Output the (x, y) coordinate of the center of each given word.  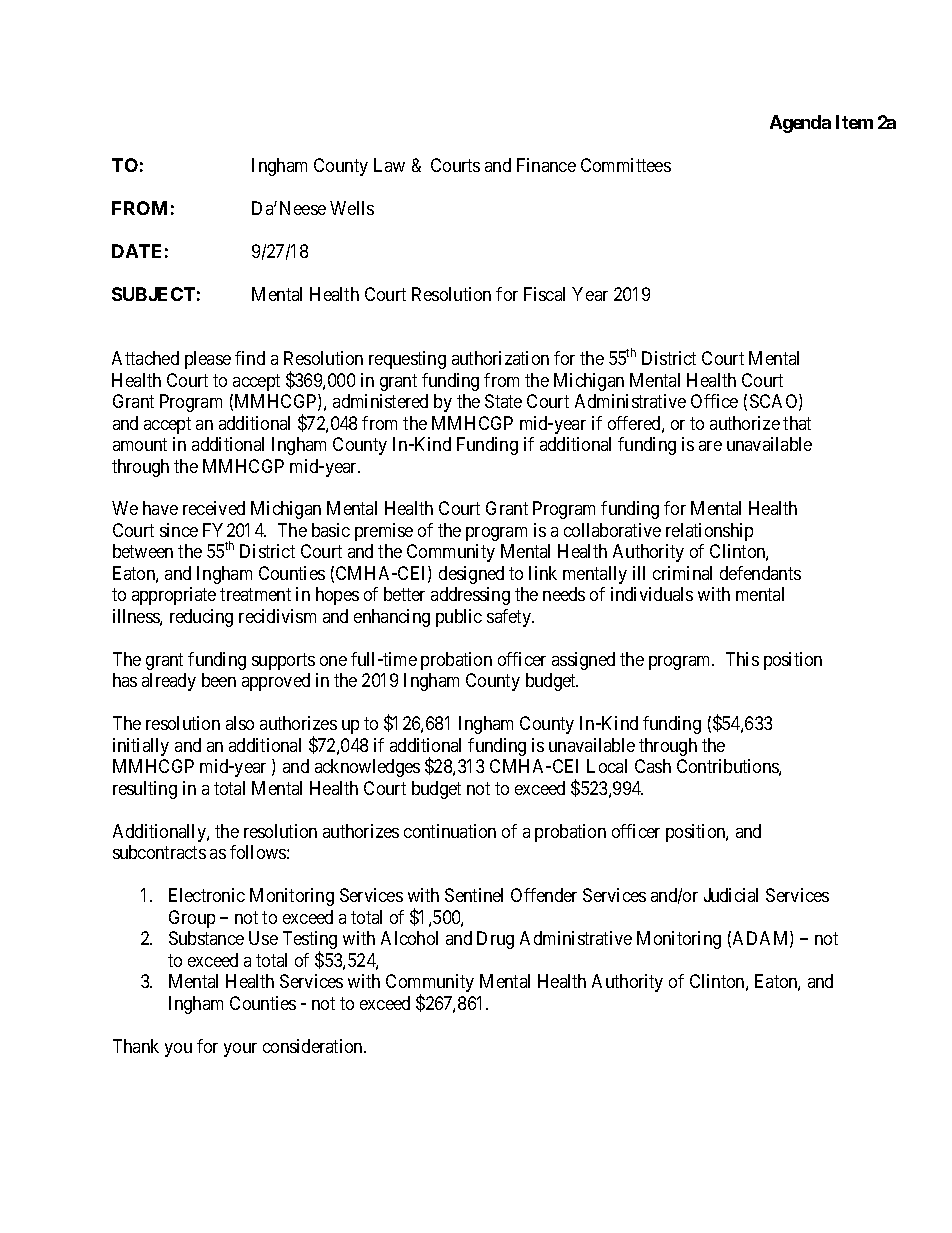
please (208, 360)
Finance (546, 165)
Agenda (800, 124)
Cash (653, 766)
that (797, 423)
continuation (450, 831)
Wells (352, 208)
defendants (760, 573)
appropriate (174, 596)
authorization (500, 358)
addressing (470, 596)
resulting (145, 790)
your (240, 1050)
